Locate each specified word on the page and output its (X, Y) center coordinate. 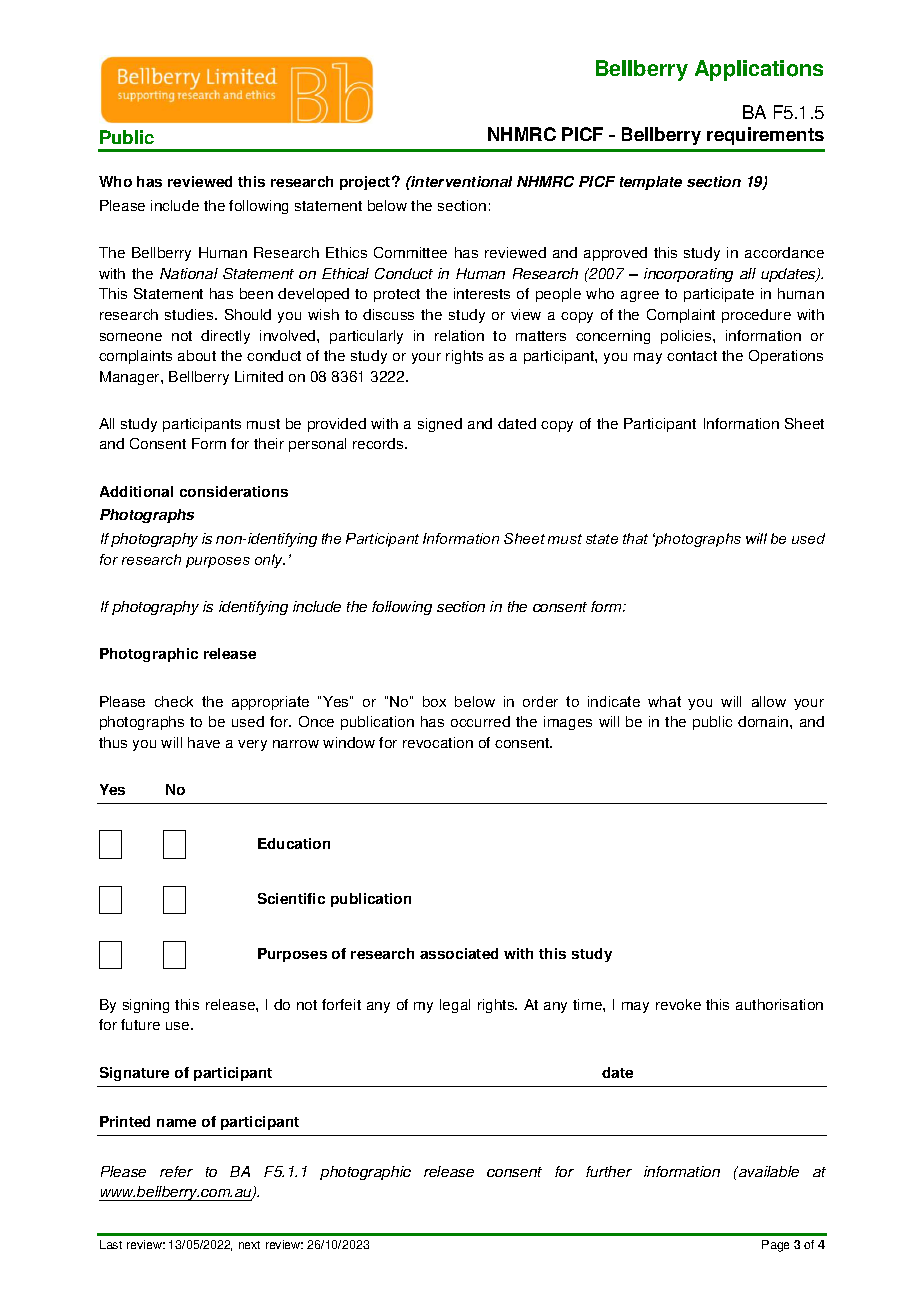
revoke (678, 1004)
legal (455, 1006)
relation (459, 335)
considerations (234, 491)
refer (176, 1171)
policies (687, 337)
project (366, 183)
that (635, 538)
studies (190, 314)
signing (146, 1006)
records (379, 443)
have (204, 742)
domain (764, 721)
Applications (759, 70)
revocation (438, 742)
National (189, 273)
